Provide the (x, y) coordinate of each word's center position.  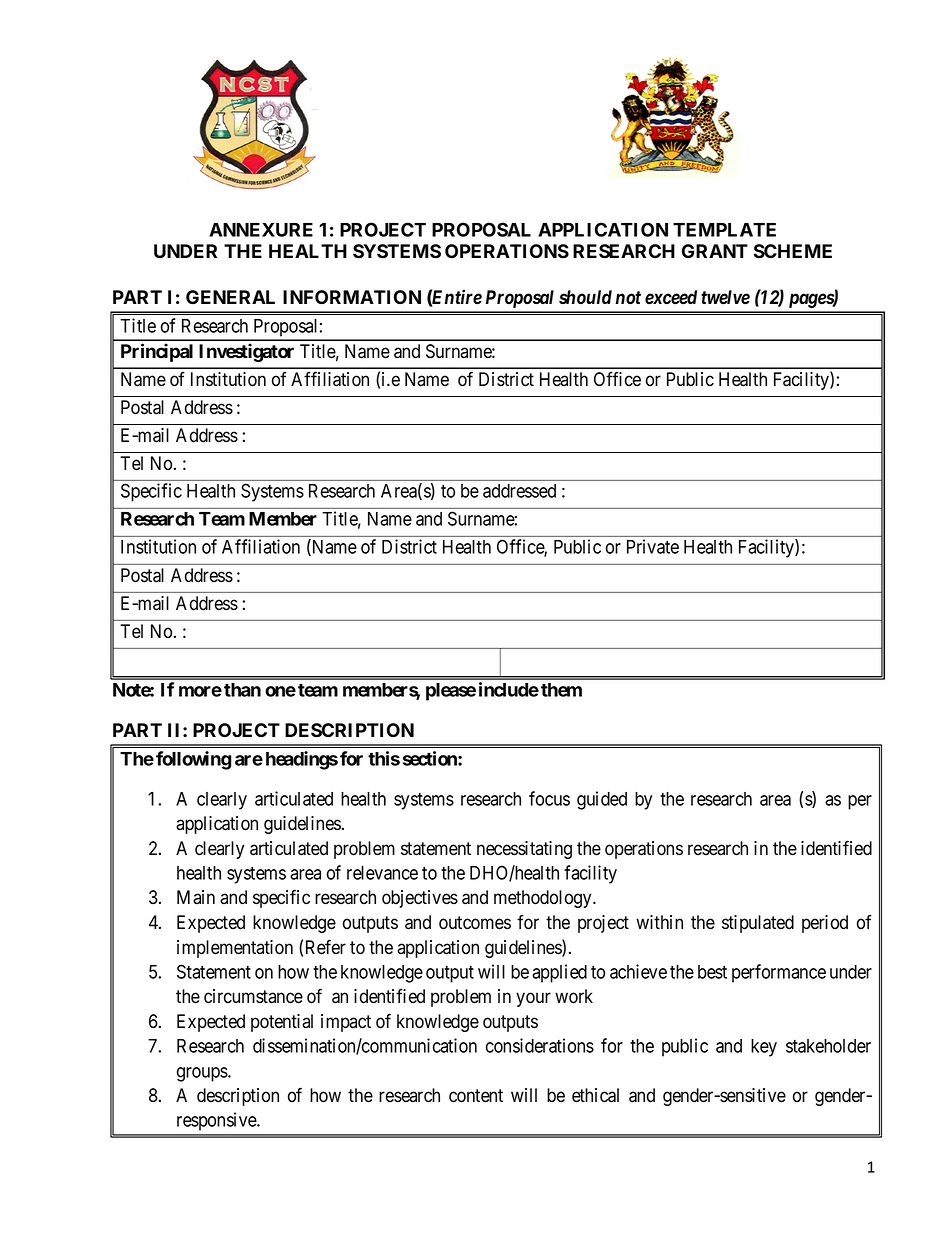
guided (602, 800)
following (193, 760)
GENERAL (230, 297)
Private (653, 546)
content (476, 1096)
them (561, 690)
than (242, 690)
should (585, 297)
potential (282, 1023)
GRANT (715, 251)
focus (549, 798)
